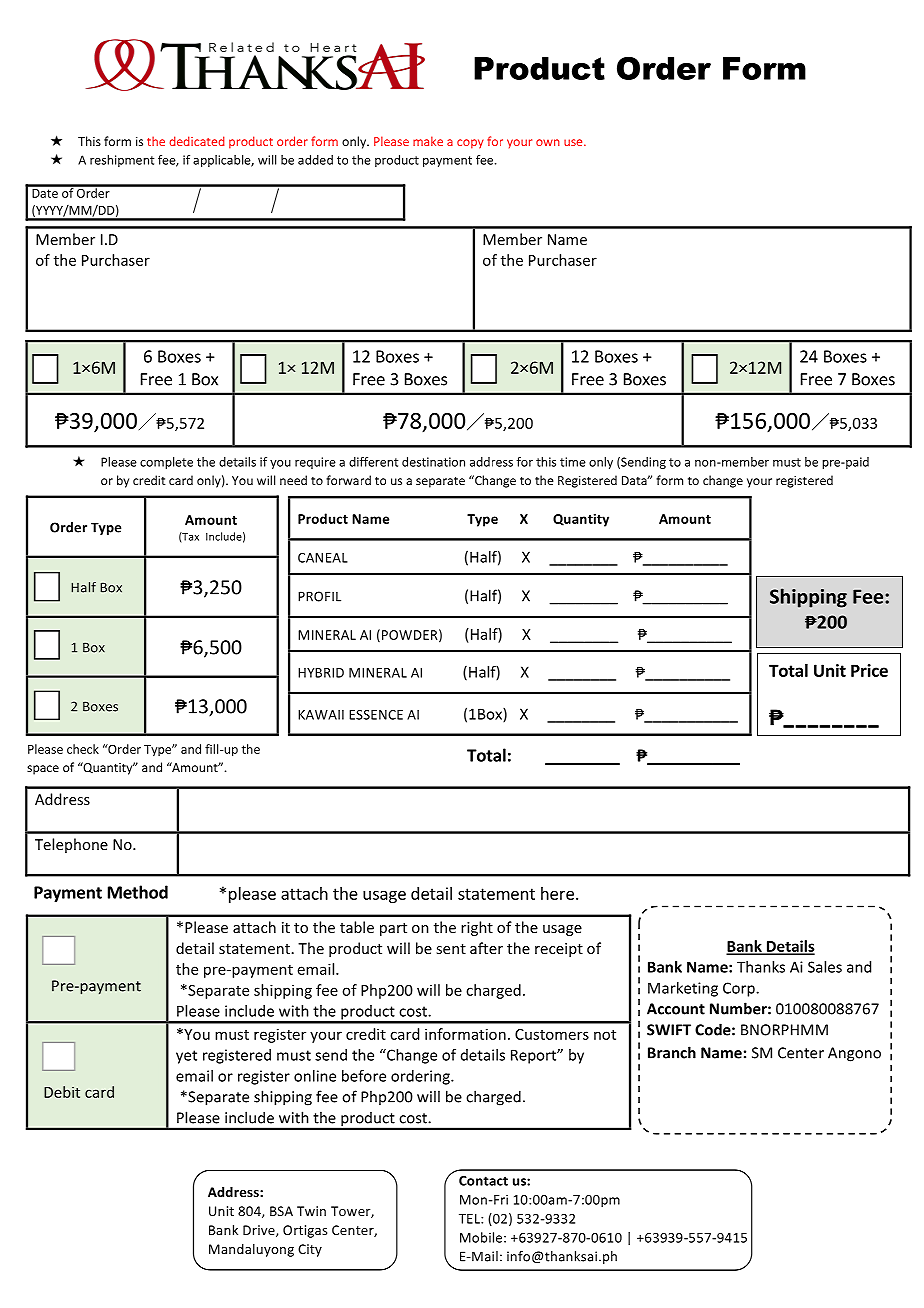  Describe the element at coordinates (260, 1231) in the page. I see `Drive` at that location.
